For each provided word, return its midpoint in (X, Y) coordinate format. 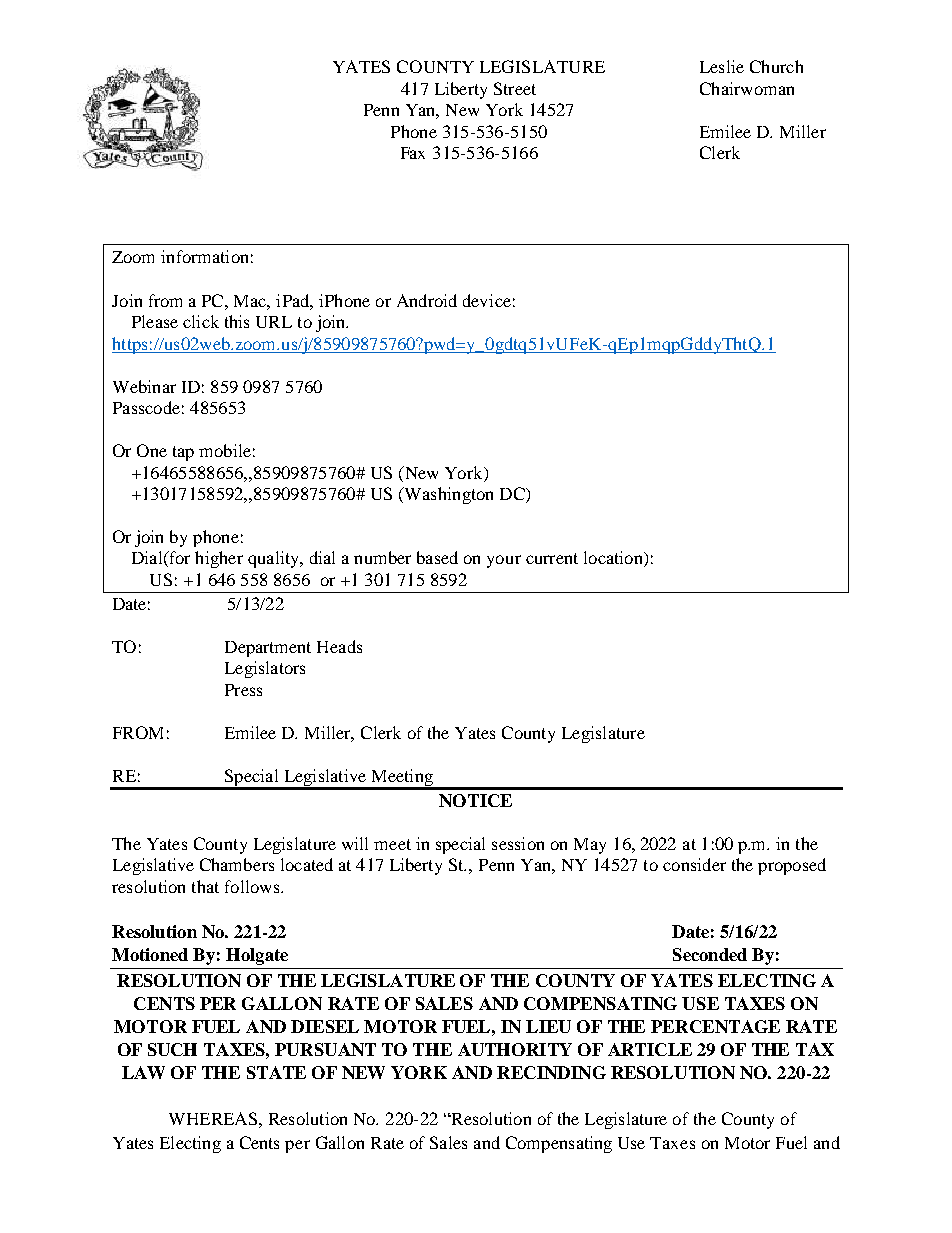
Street (515, 88)
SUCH (172, 1049)
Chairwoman (747, 88)
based (437, 557)
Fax (413, 153)
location (614, 559)
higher (219, 559)
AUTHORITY (515, 1049)
